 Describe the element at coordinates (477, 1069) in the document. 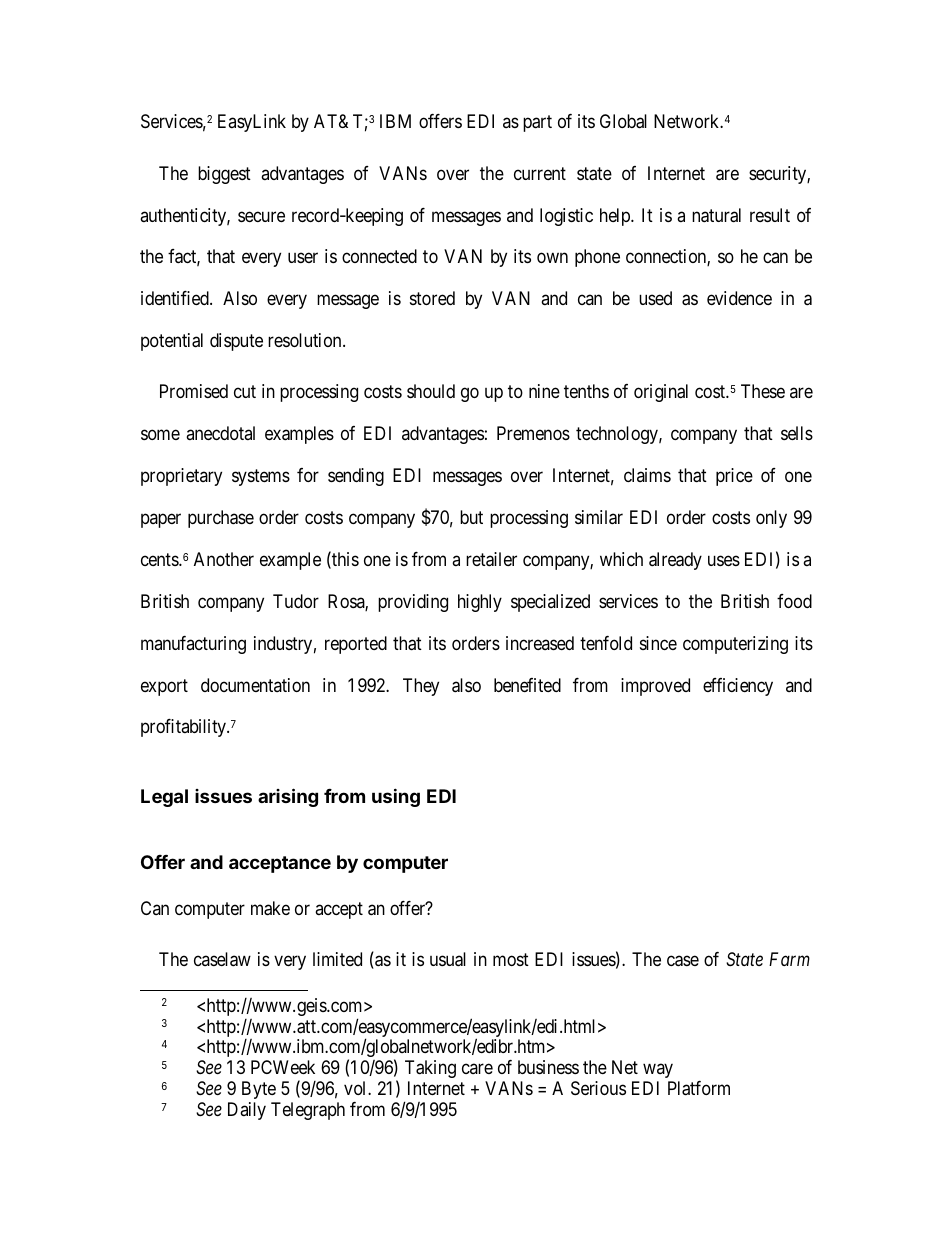

I see `care` at that location.
